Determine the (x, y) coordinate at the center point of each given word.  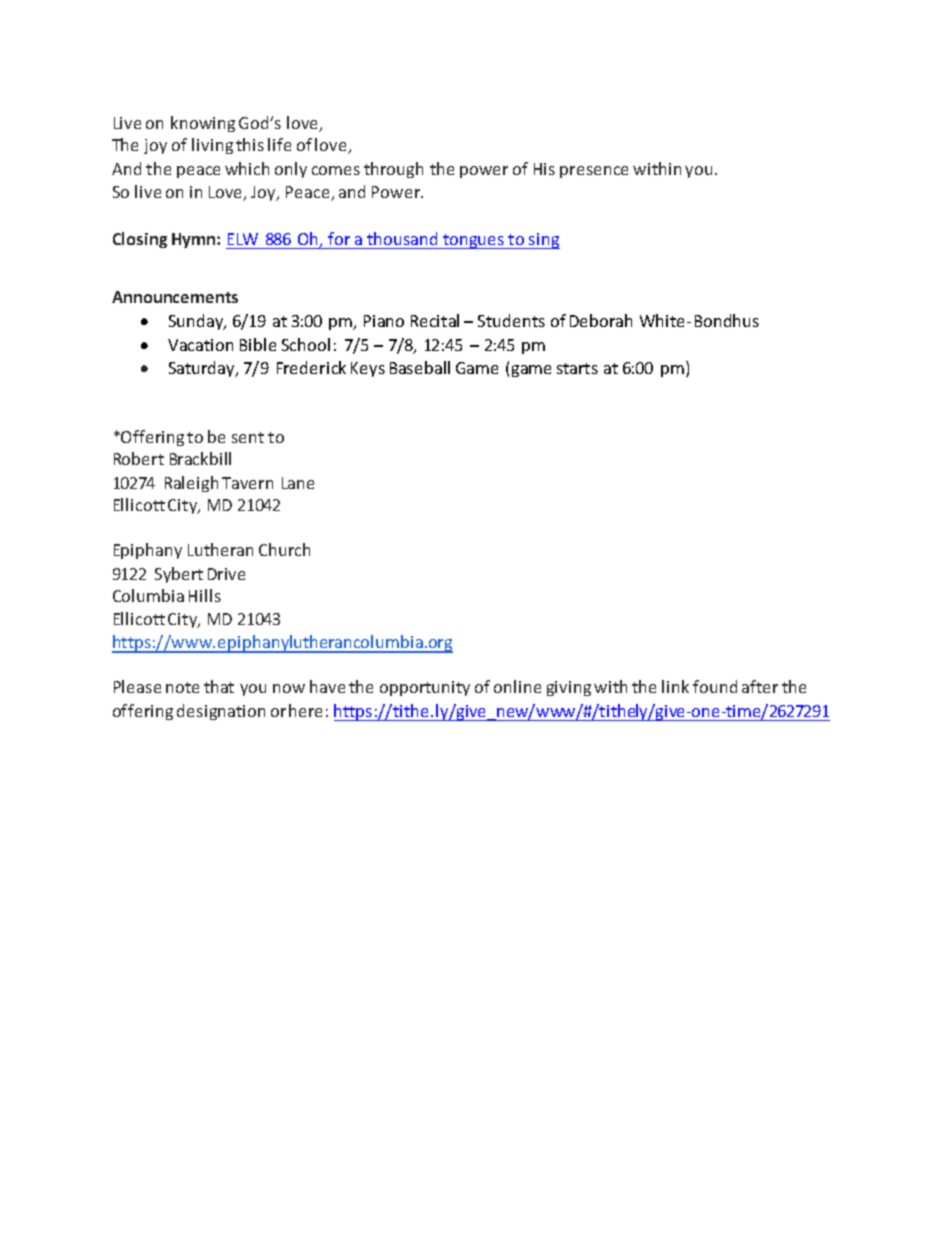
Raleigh (191, 484)
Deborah (601, 320)
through (393, 170)
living (212, 146)
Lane (298, 483)
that (219, 686)
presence (594, 172)
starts (577, 368)
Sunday (197, 322)
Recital (435, 320)
